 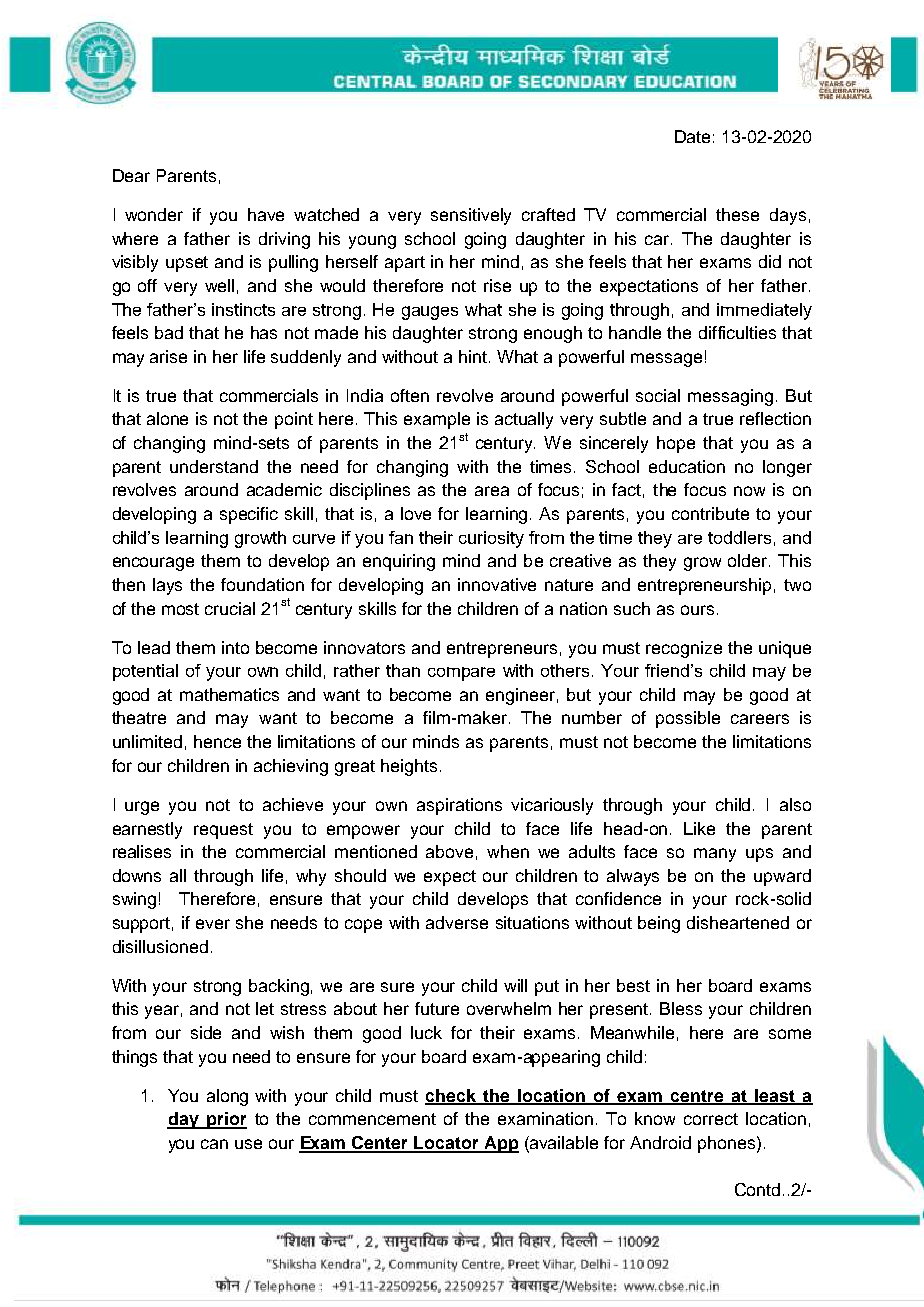 I want to click on prior, so click(x=226, y=1120).
